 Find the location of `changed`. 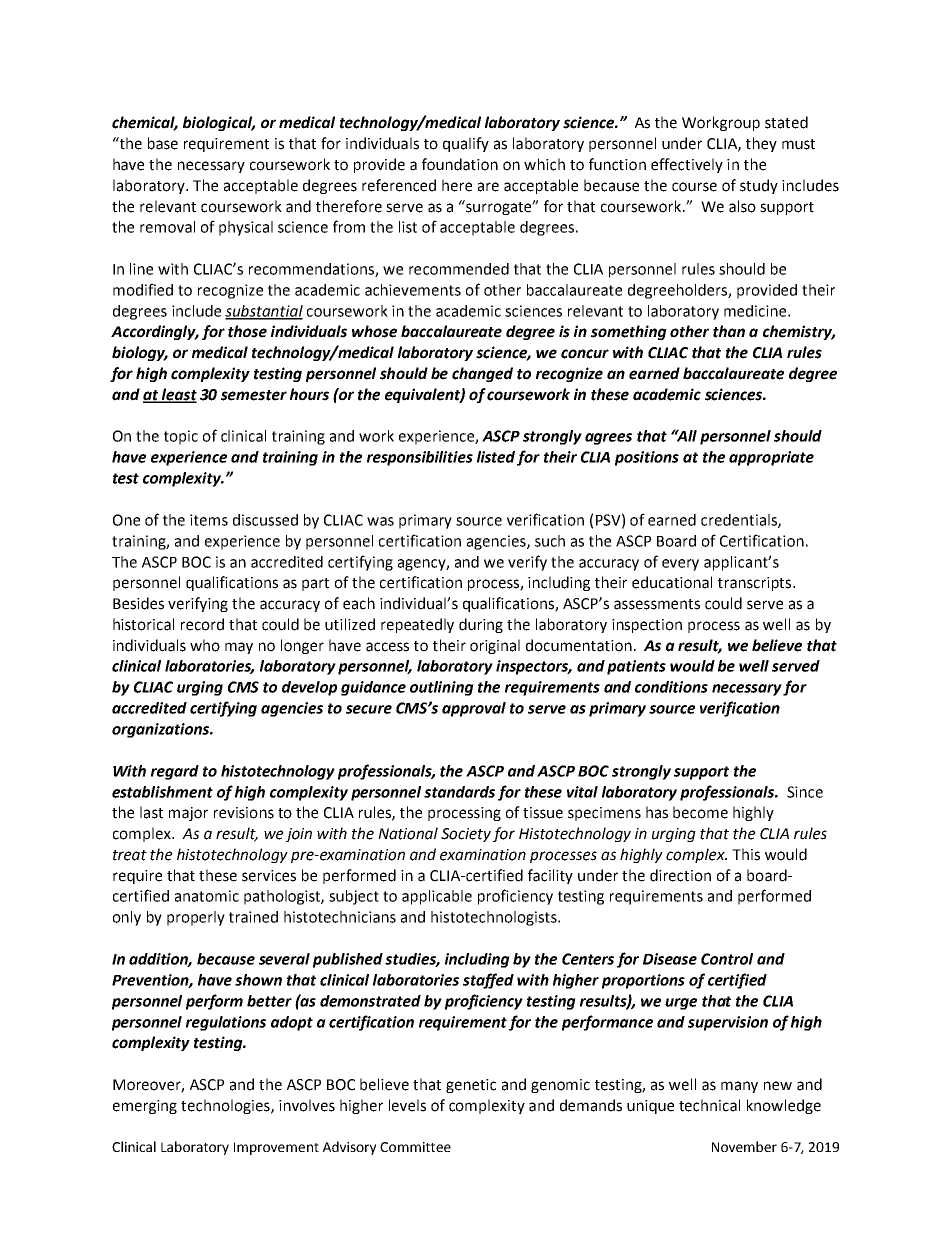

changed is located at coordinates (482, 374).
